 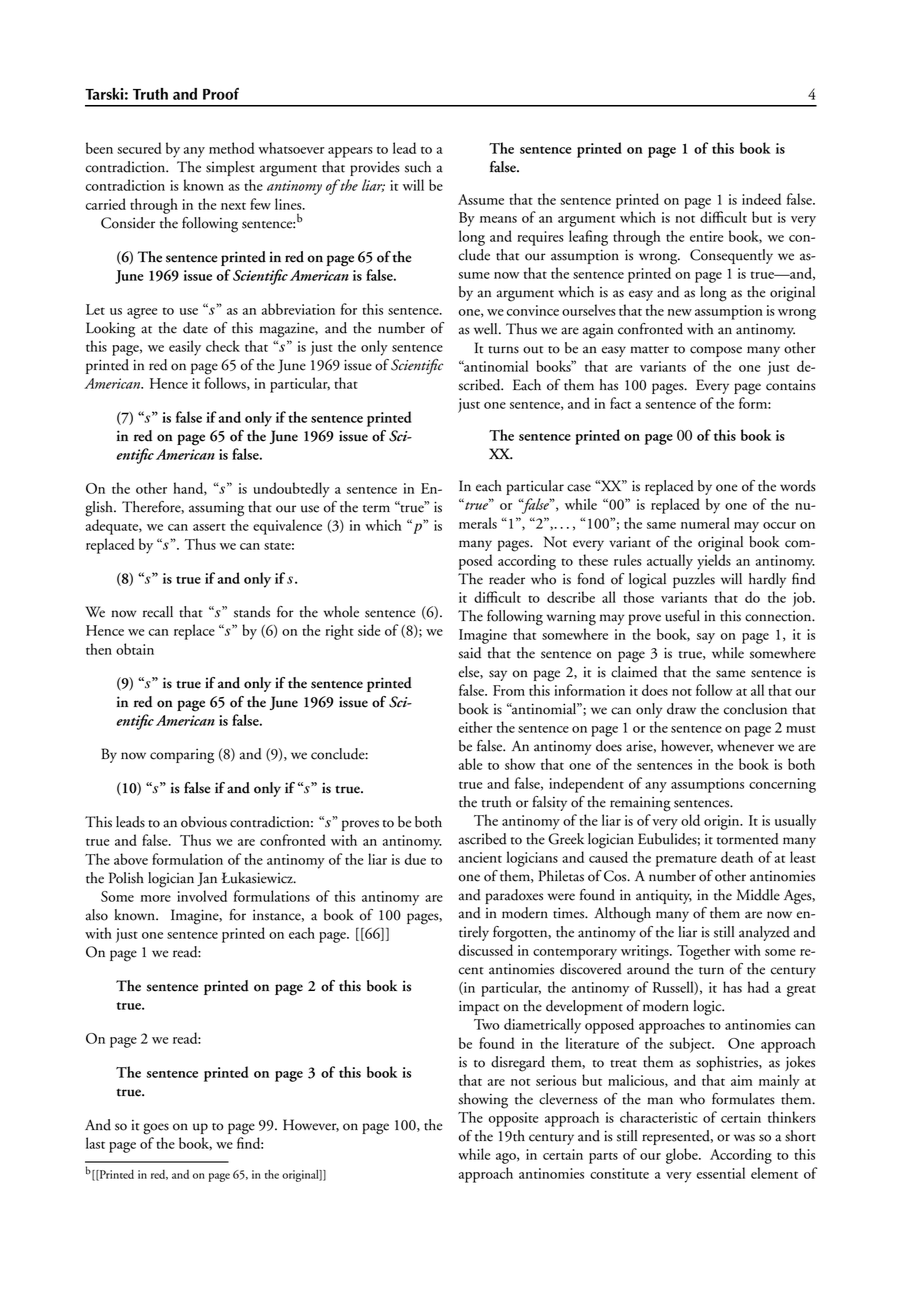 What do you see at coordinates (156, 1129) in the page?
I see `goes` at bounding box center [156, 1129].
